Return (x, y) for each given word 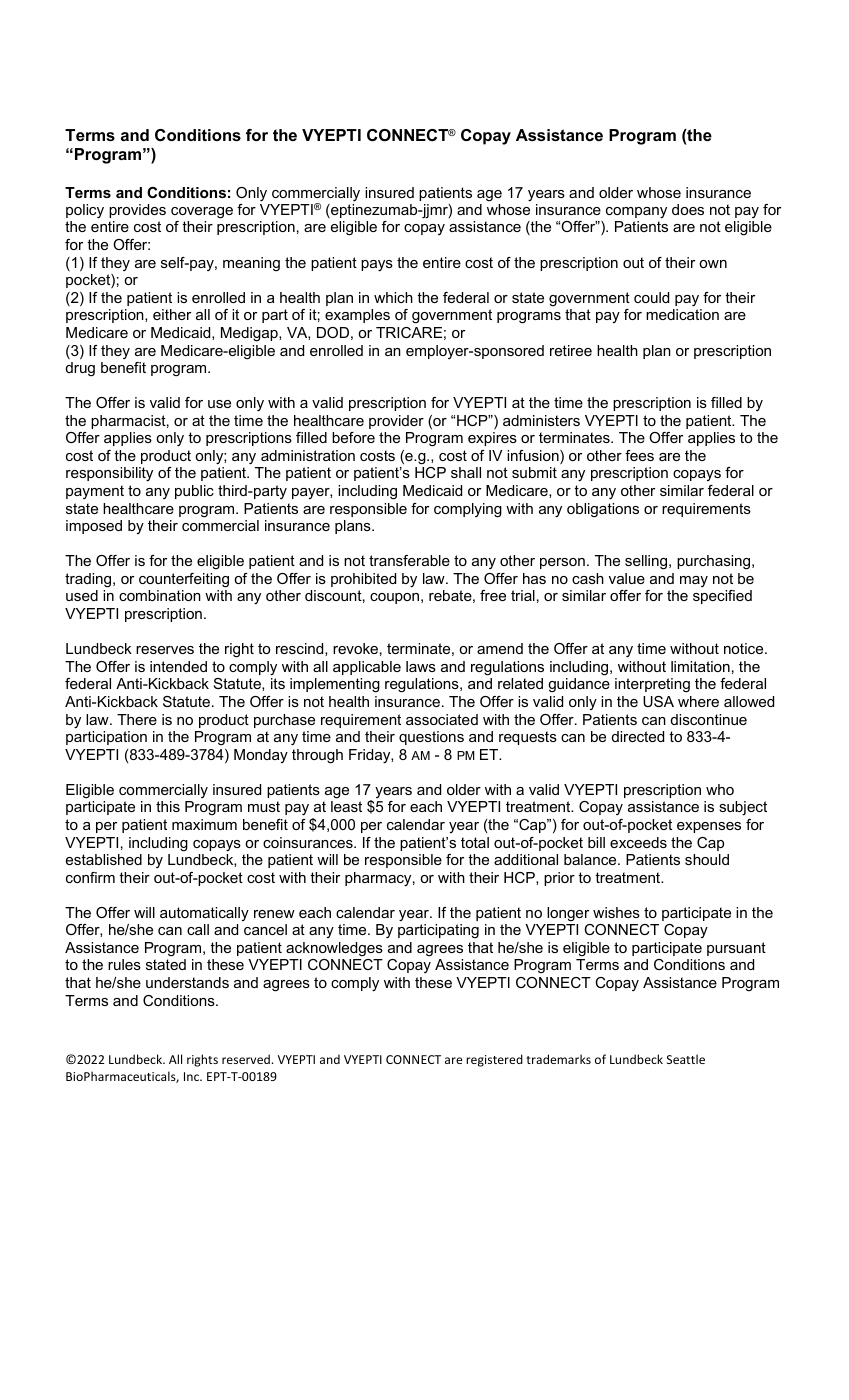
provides (137, 211)
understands (187, 982)
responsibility (109, 474)
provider (396, 422)
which (393, 297)
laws (421, 666)
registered (494, 1060)
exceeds (638, 842)
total (475, 842)
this (168, 806)
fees (639, 455)
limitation (700, 666)
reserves (165, 650)
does (688, 209)
